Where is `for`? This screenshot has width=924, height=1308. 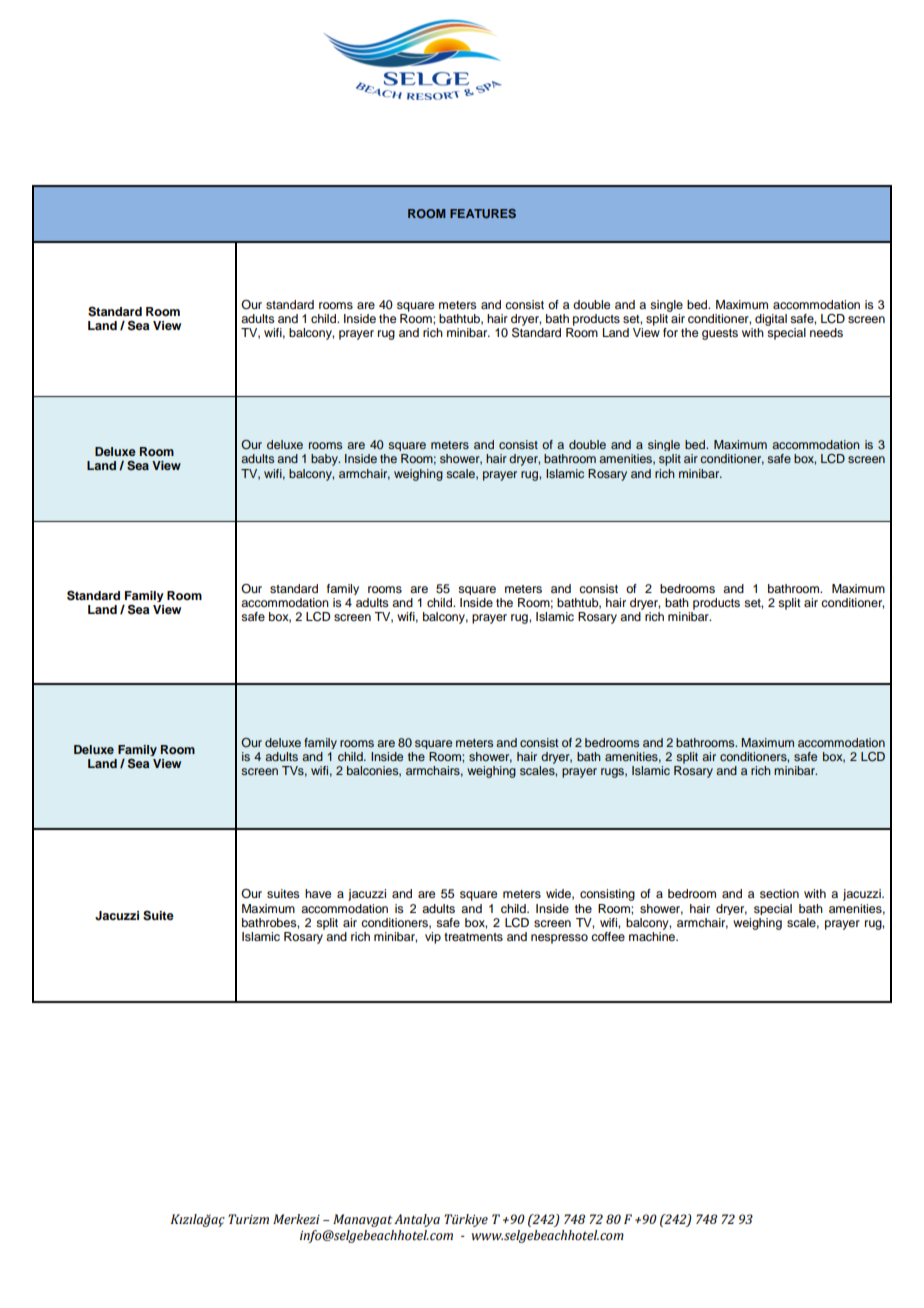 for is located at coordinates (670, 332).
